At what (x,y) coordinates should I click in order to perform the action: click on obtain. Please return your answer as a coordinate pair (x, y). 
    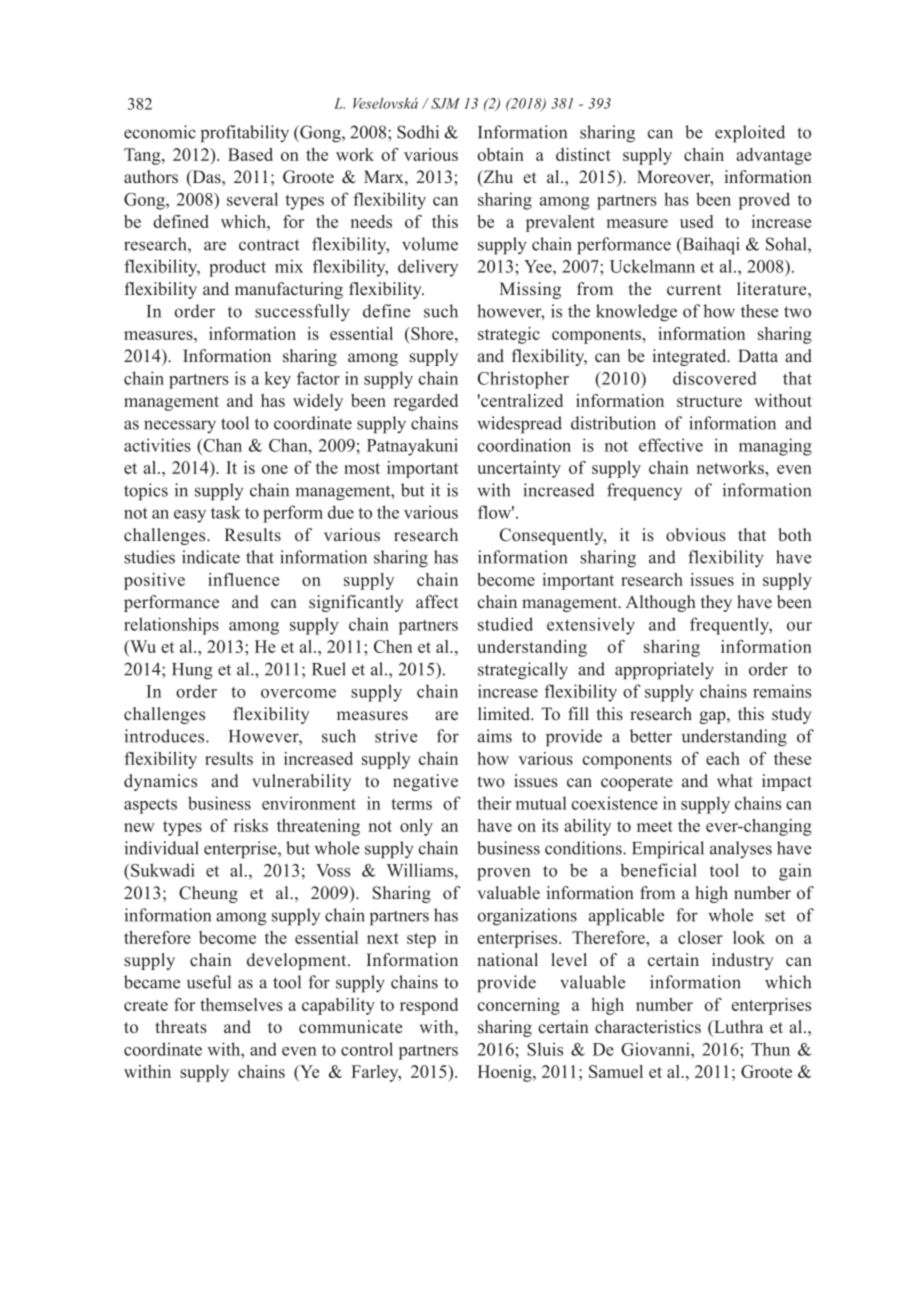
    Looking at the image, I should click on (500, 154).
